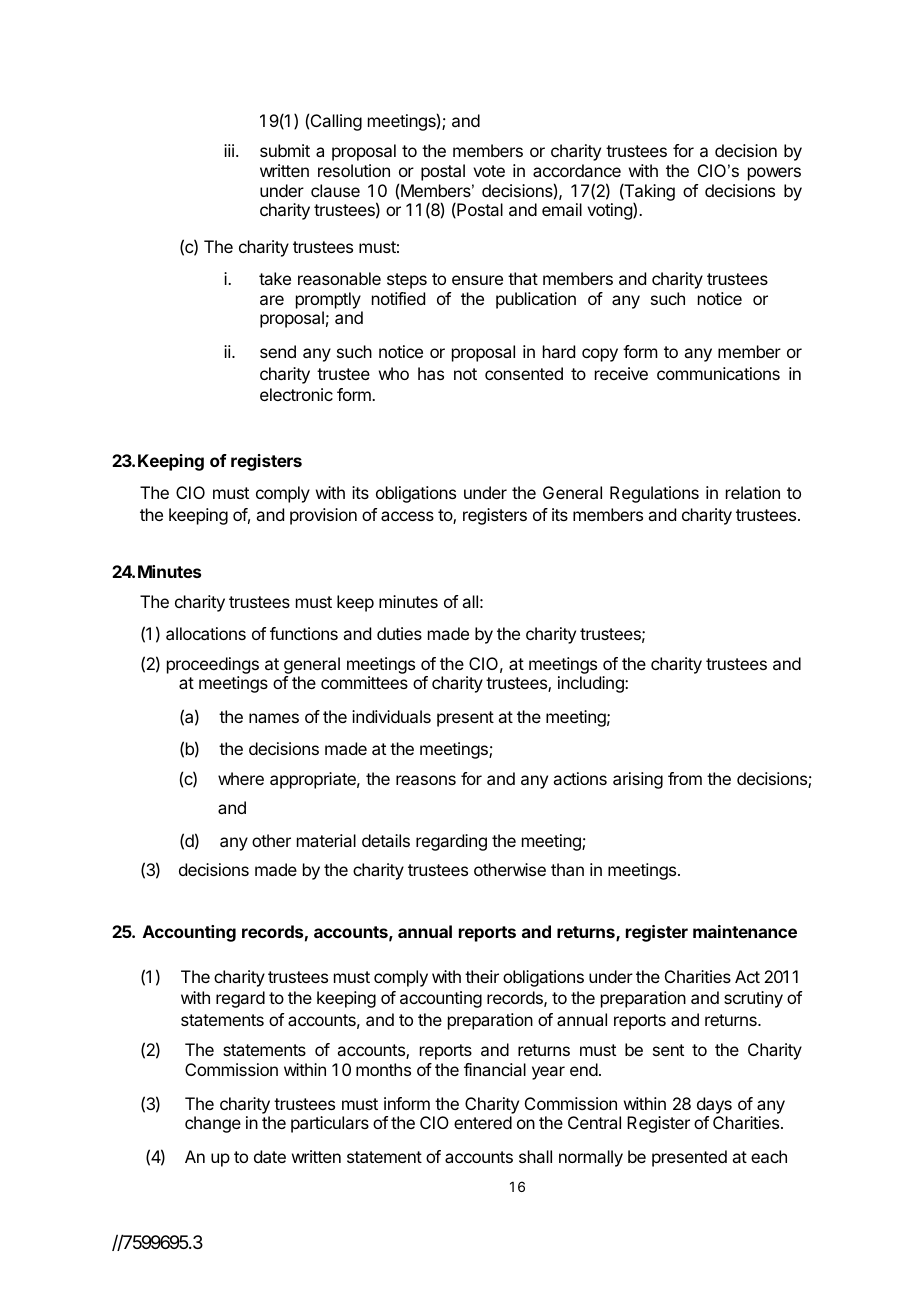  Describe the element at coordinates (592, 684) in the image. I see `including` at that location.
